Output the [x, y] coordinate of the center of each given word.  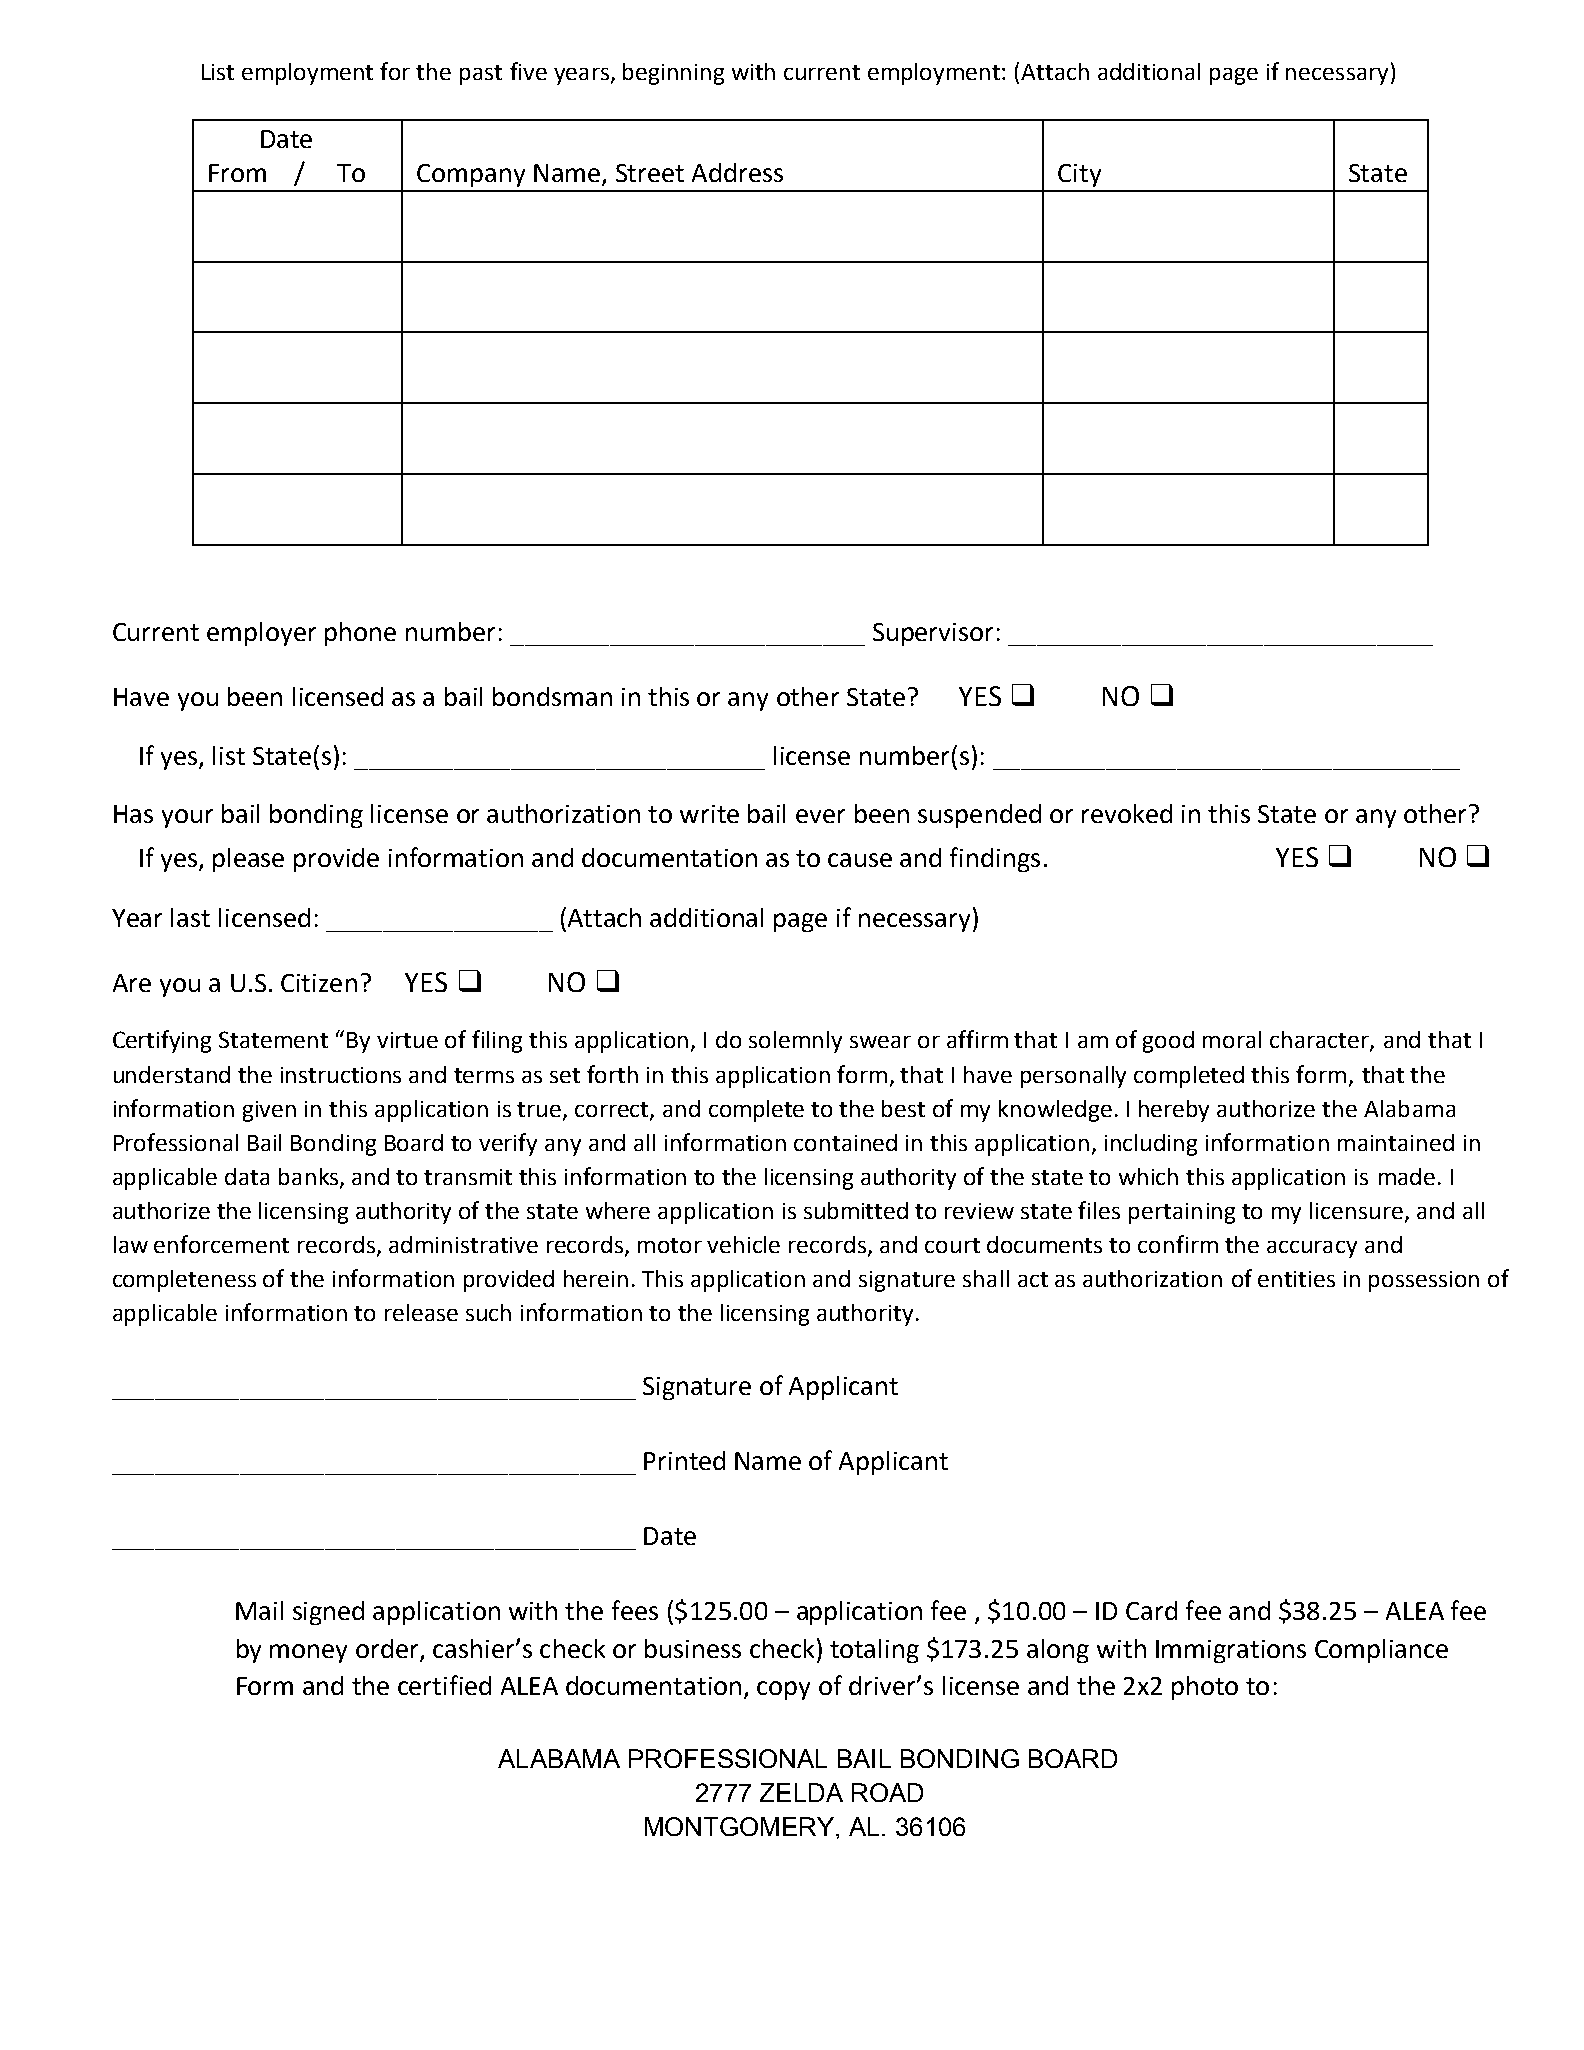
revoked [1127, 813]
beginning [673, 74]
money [308, 1653]
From [237, 173]
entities [1296, 1279]
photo [1205, 1688]
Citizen [319, 983]
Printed [684, 1460]
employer [261, 634]
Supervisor [933, 634]
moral [1232, 1039]
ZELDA [801, 1792]
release [421, 1312]
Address [737, 172]
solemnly [795, 1042]
